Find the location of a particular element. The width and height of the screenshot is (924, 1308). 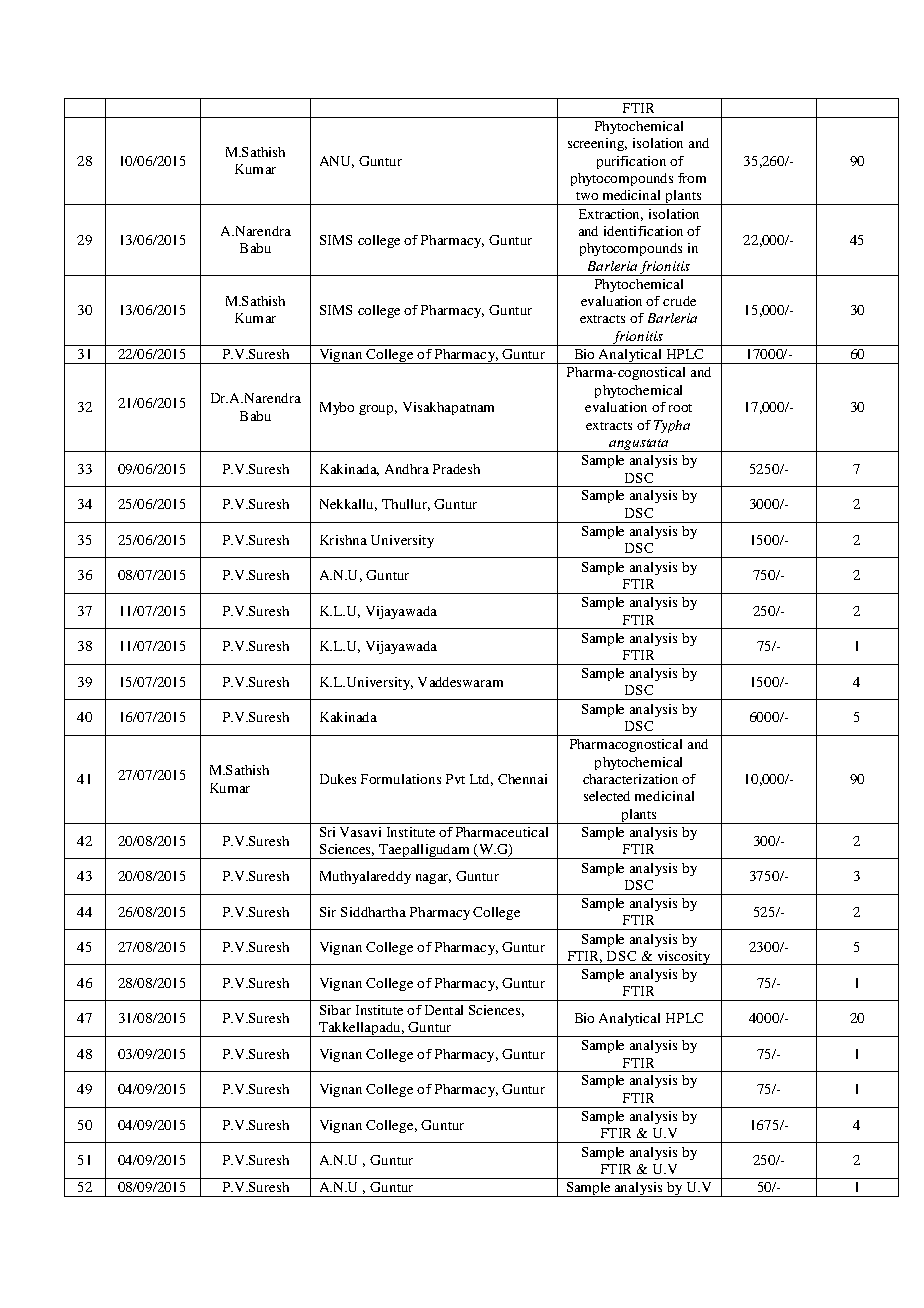

purification is located at coordinates (631, 162).
